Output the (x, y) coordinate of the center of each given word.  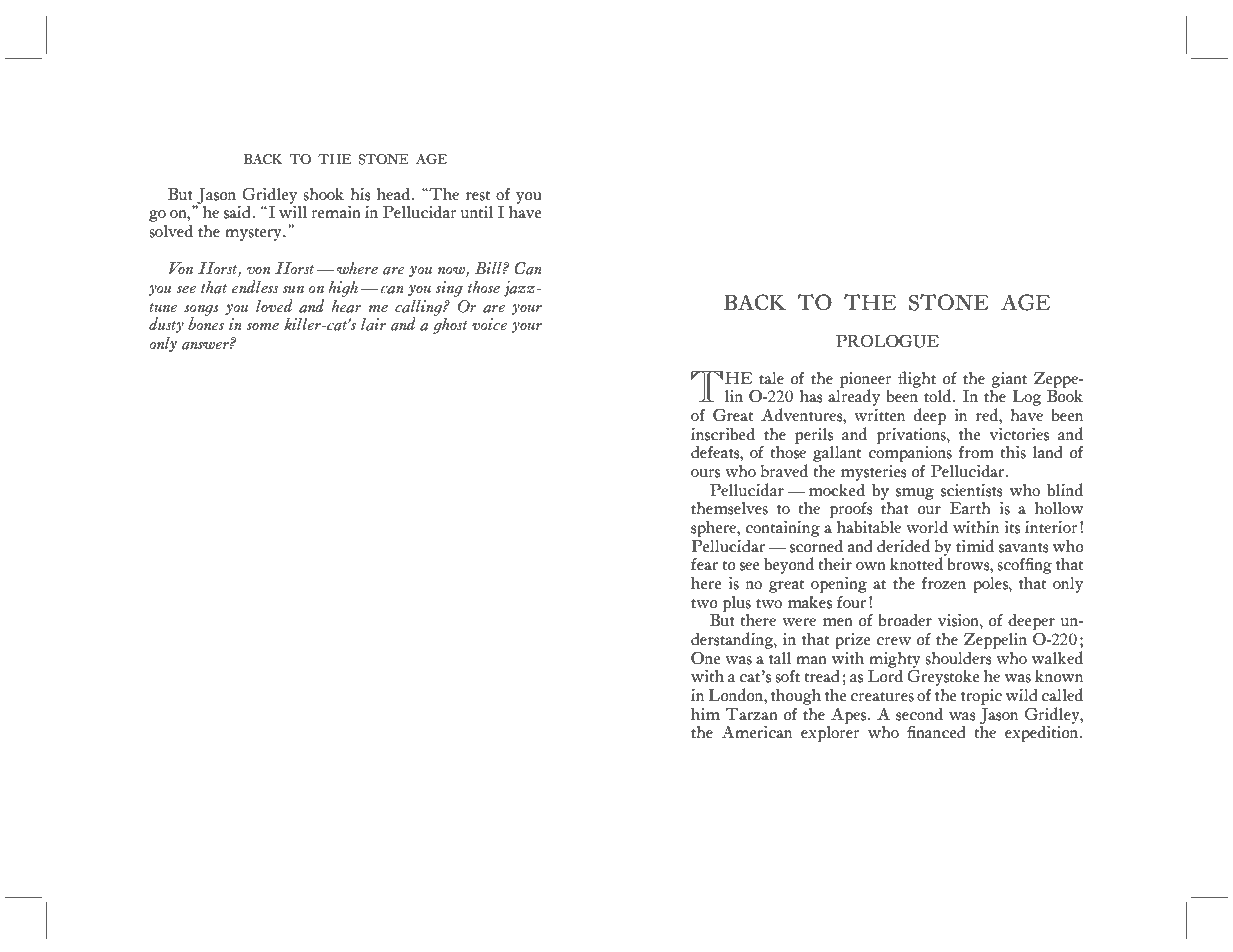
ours (705, 473)
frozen (944, 583)
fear (704, 564)
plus (737, 605)
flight (917, 379)
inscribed (723, 434)
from (976, 452)
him (705, 713)
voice (489, 324)
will (293, 211)
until (477, 212)
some (262, 327)
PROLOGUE (887, 341)
